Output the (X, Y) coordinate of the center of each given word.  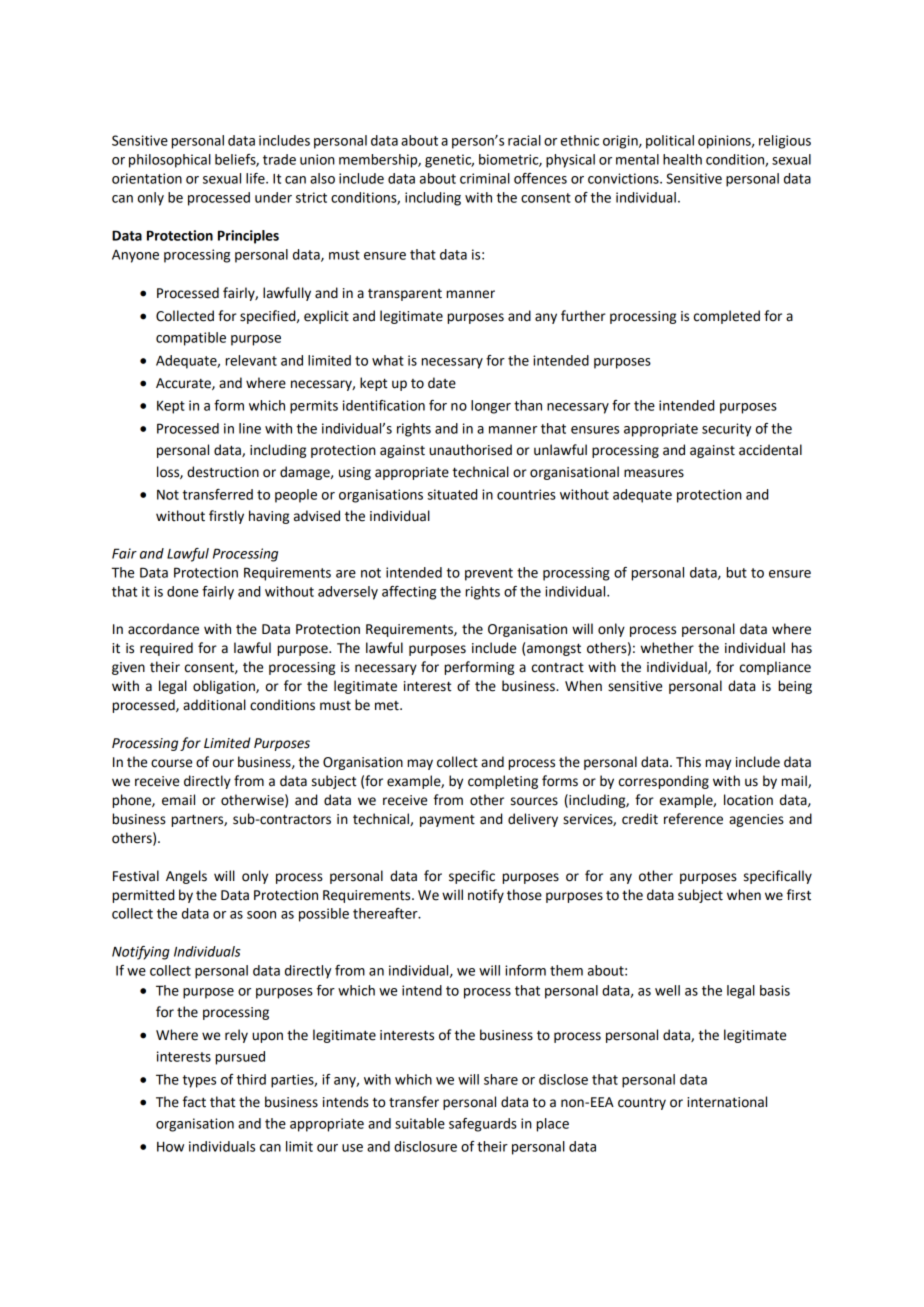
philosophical (170, 161)
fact (194, 1102)
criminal (485, 178)
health (682, 159)
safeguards (483, 1125)
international (727, 1102)
